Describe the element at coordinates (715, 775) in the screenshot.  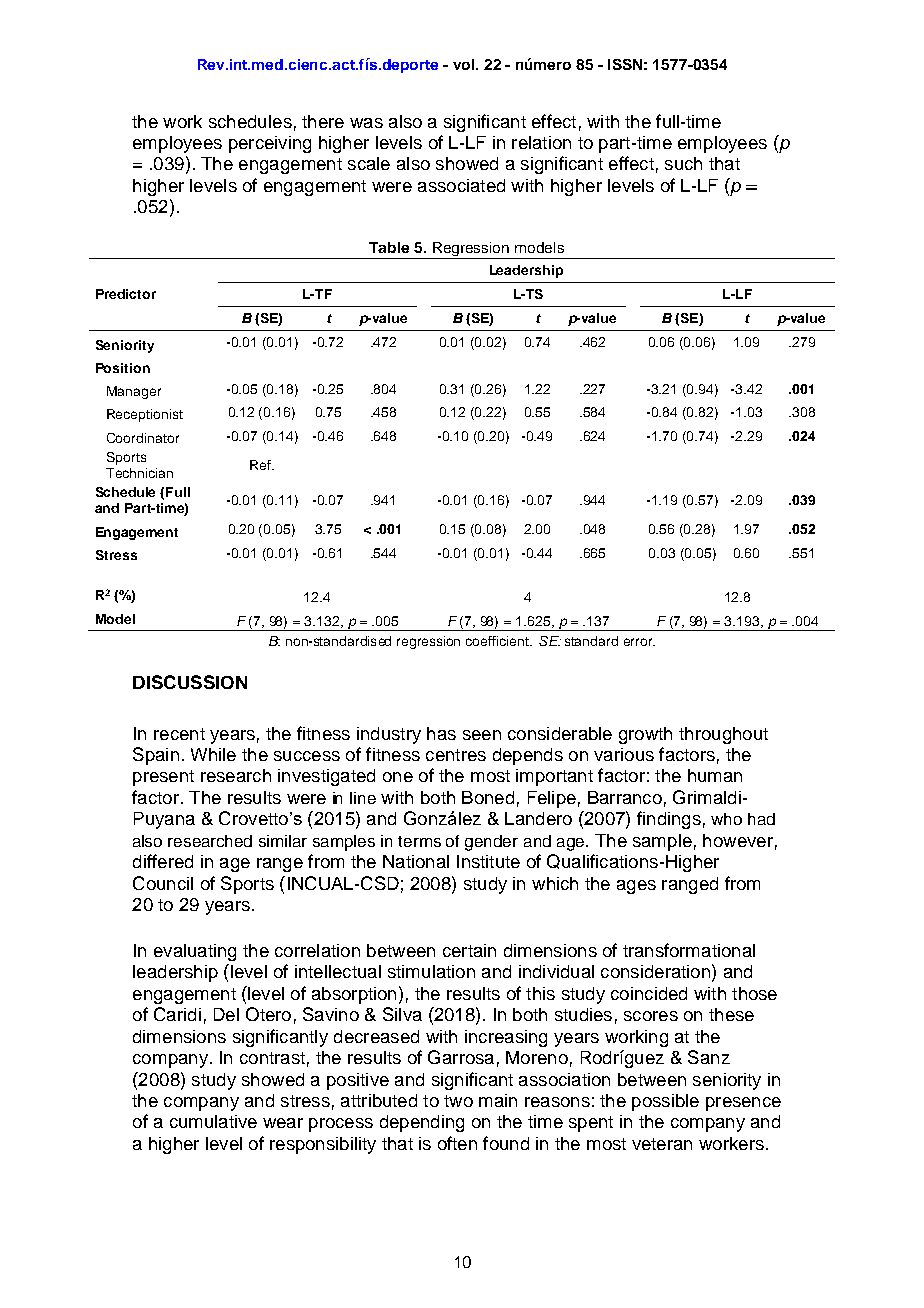
I see `human` at that location.
